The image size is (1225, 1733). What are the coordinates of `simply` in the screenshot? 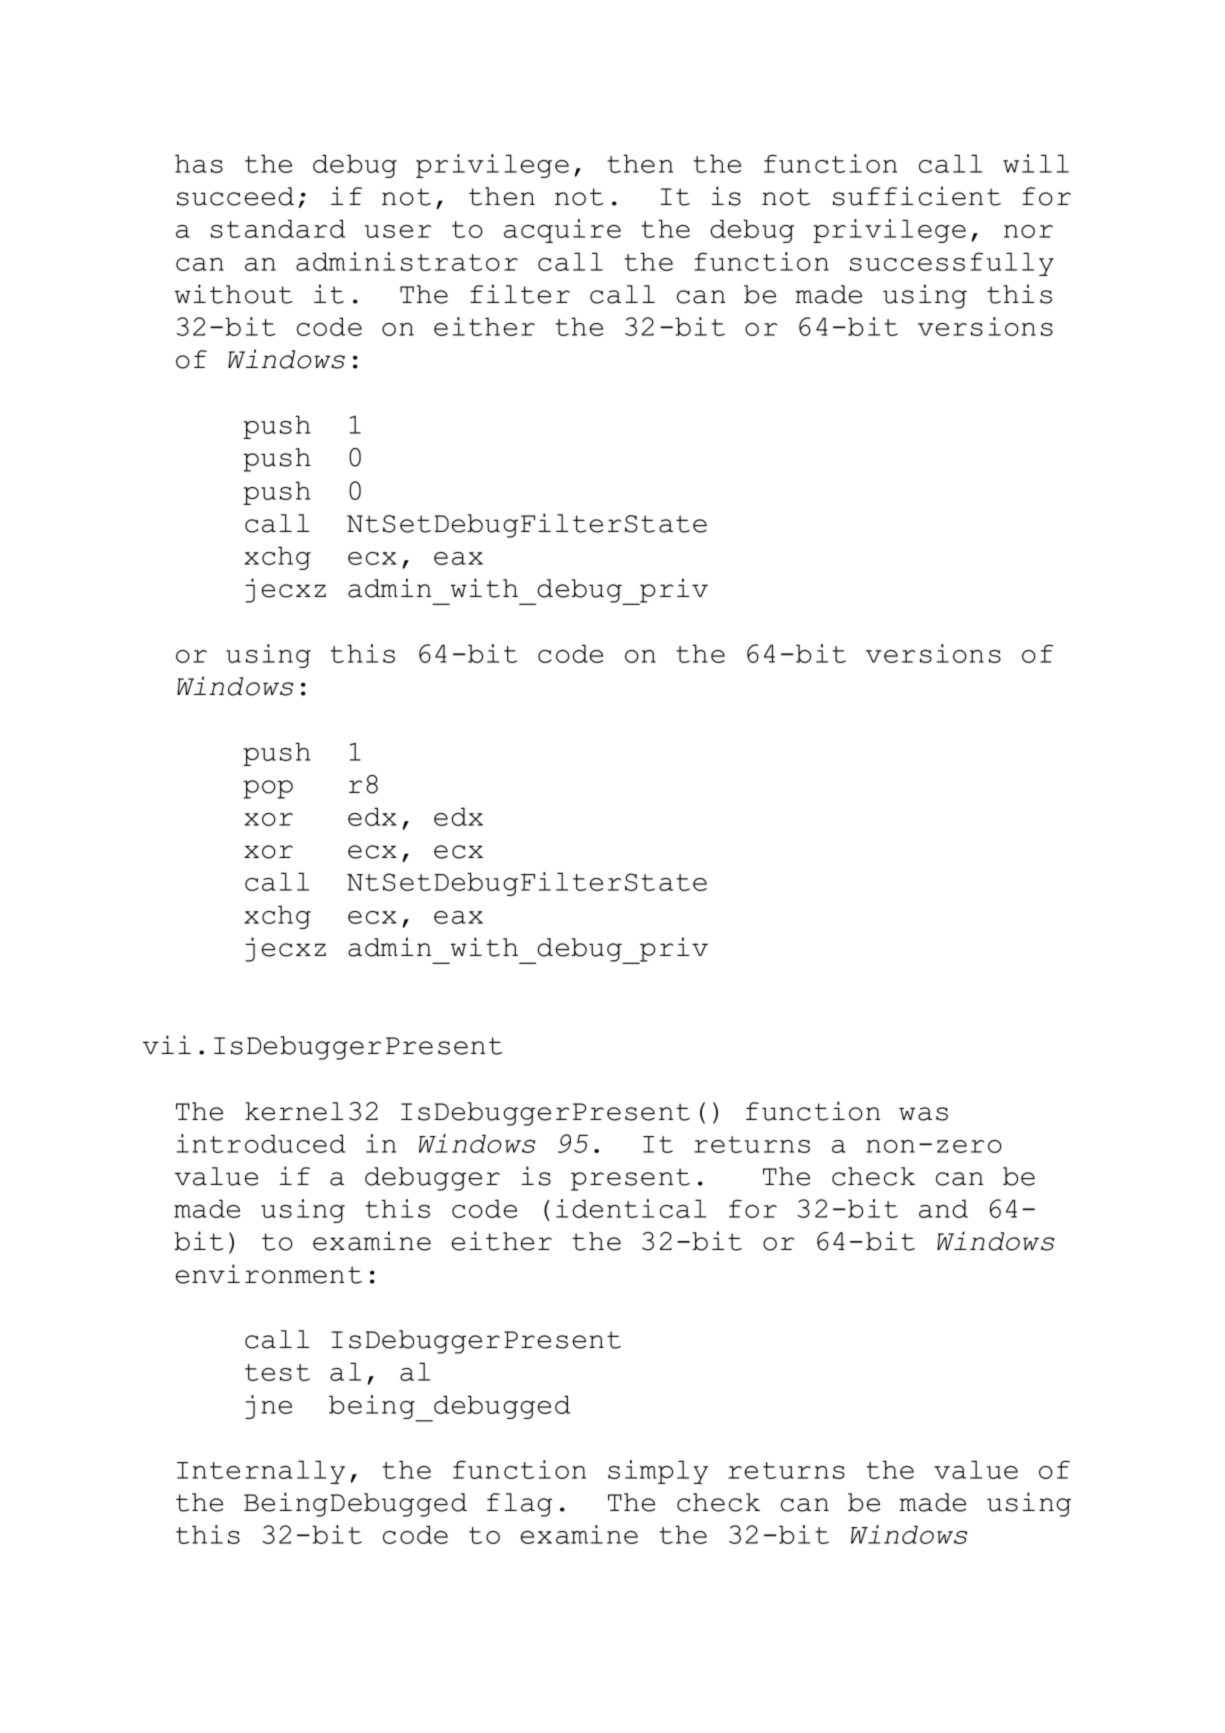 It's located at (658, 1472).
